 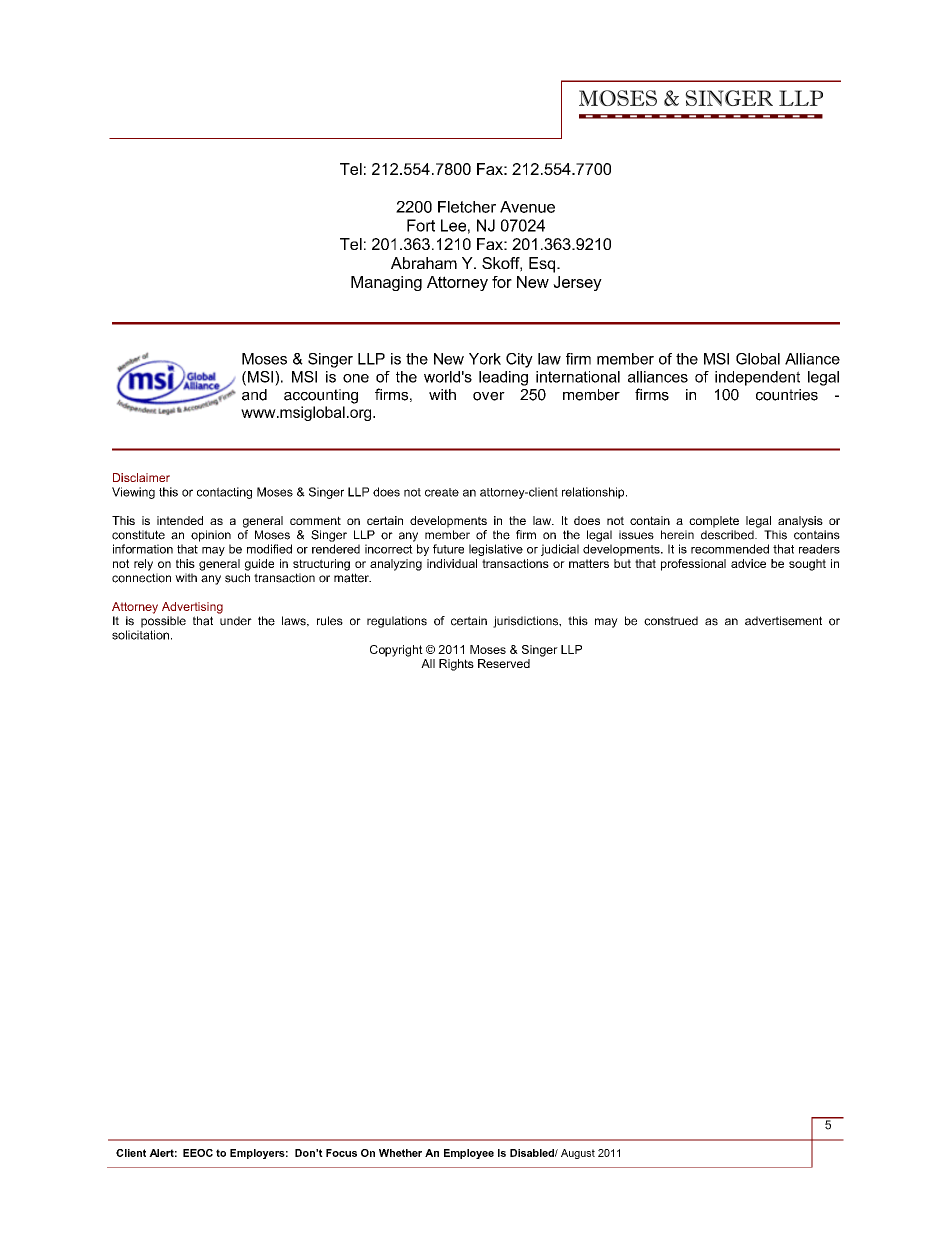 What do you see at coordinates (578, 1154) in the screenshot?
I see `August` at bounding box center [578, 1154].
